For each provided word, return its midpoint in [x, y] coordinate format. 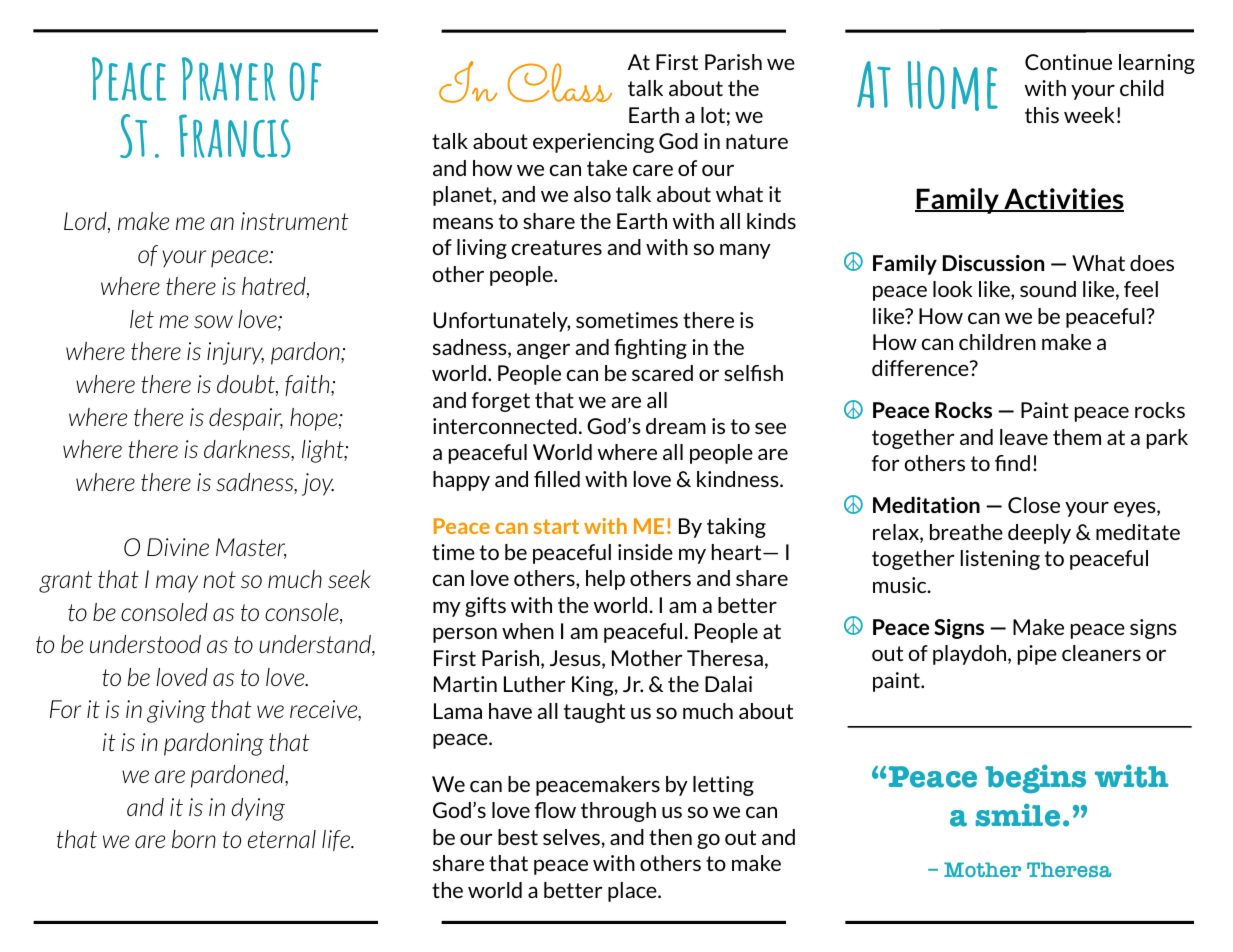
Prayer [229, 79]
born [194, 839]
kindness [739, 479]
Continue [1068, 62]
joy [318, 484]
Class [559, 82]
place [633, 892]
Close [1034, 505]
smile [1017, 815]
